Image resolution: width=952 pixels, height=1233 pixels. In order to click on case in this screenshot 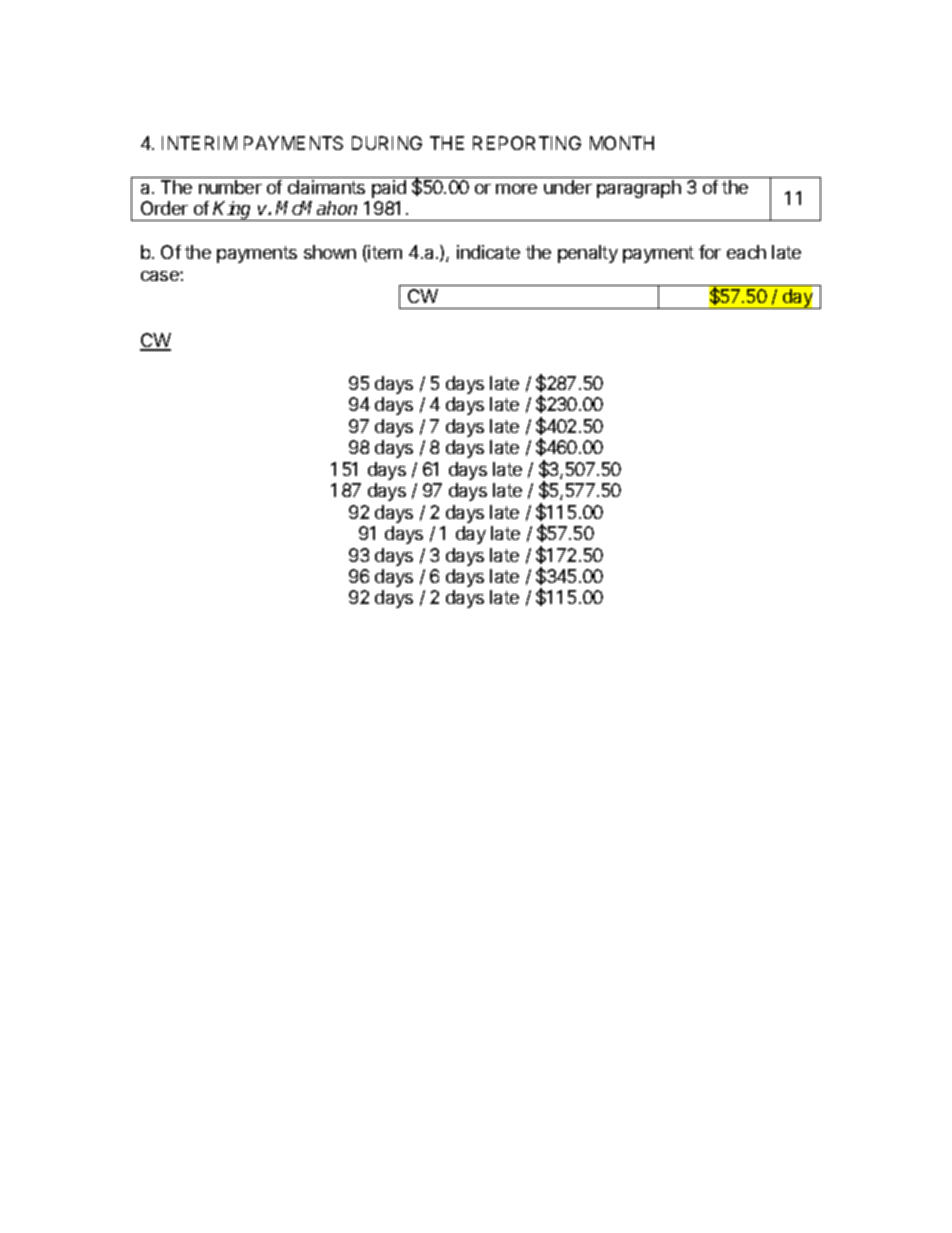, I will do `click(161, 276)`.
